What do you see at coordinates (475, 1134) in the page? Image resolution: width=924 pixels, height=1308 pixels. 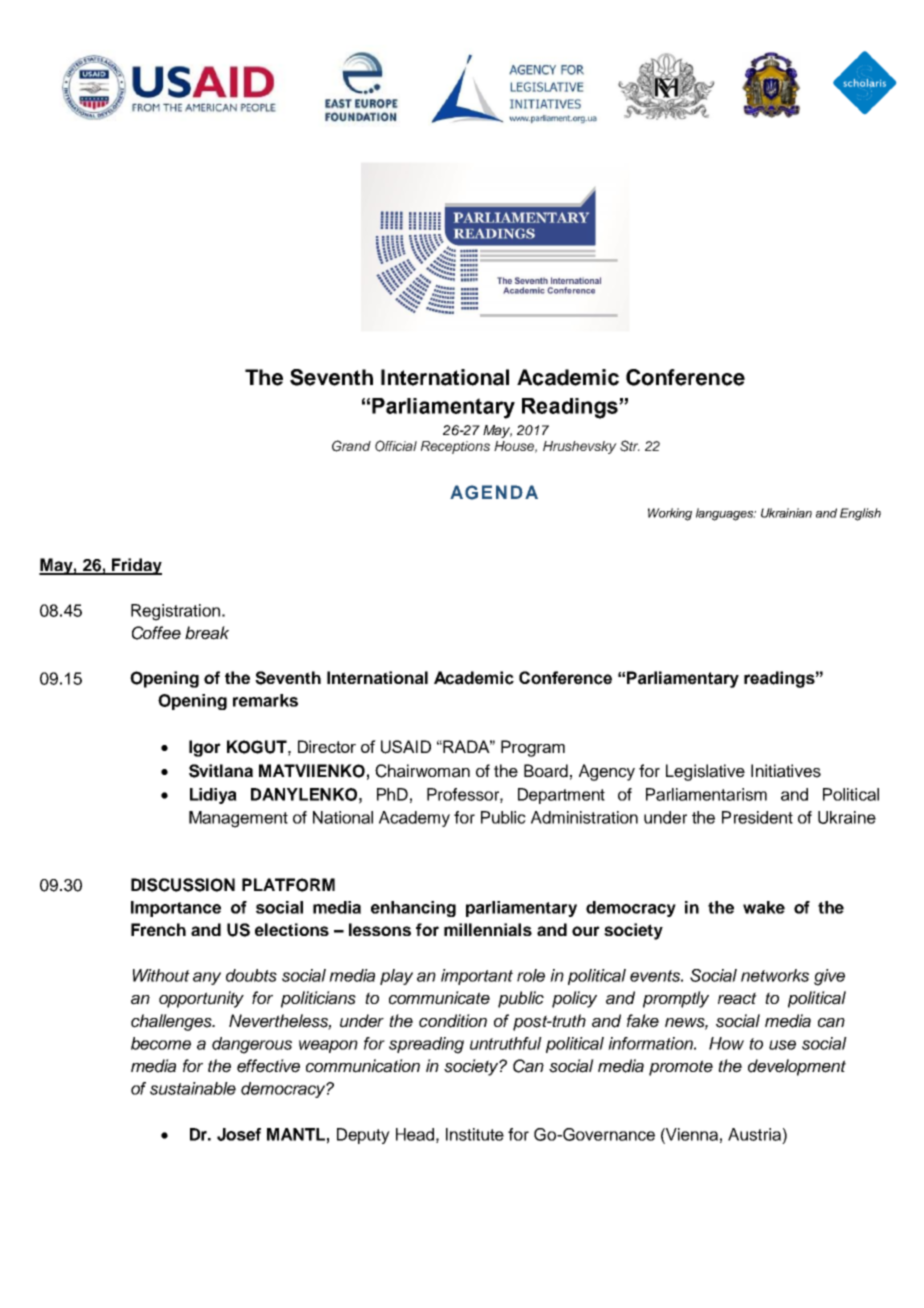 I see `Institute` at bounding box center [475, 1134].
